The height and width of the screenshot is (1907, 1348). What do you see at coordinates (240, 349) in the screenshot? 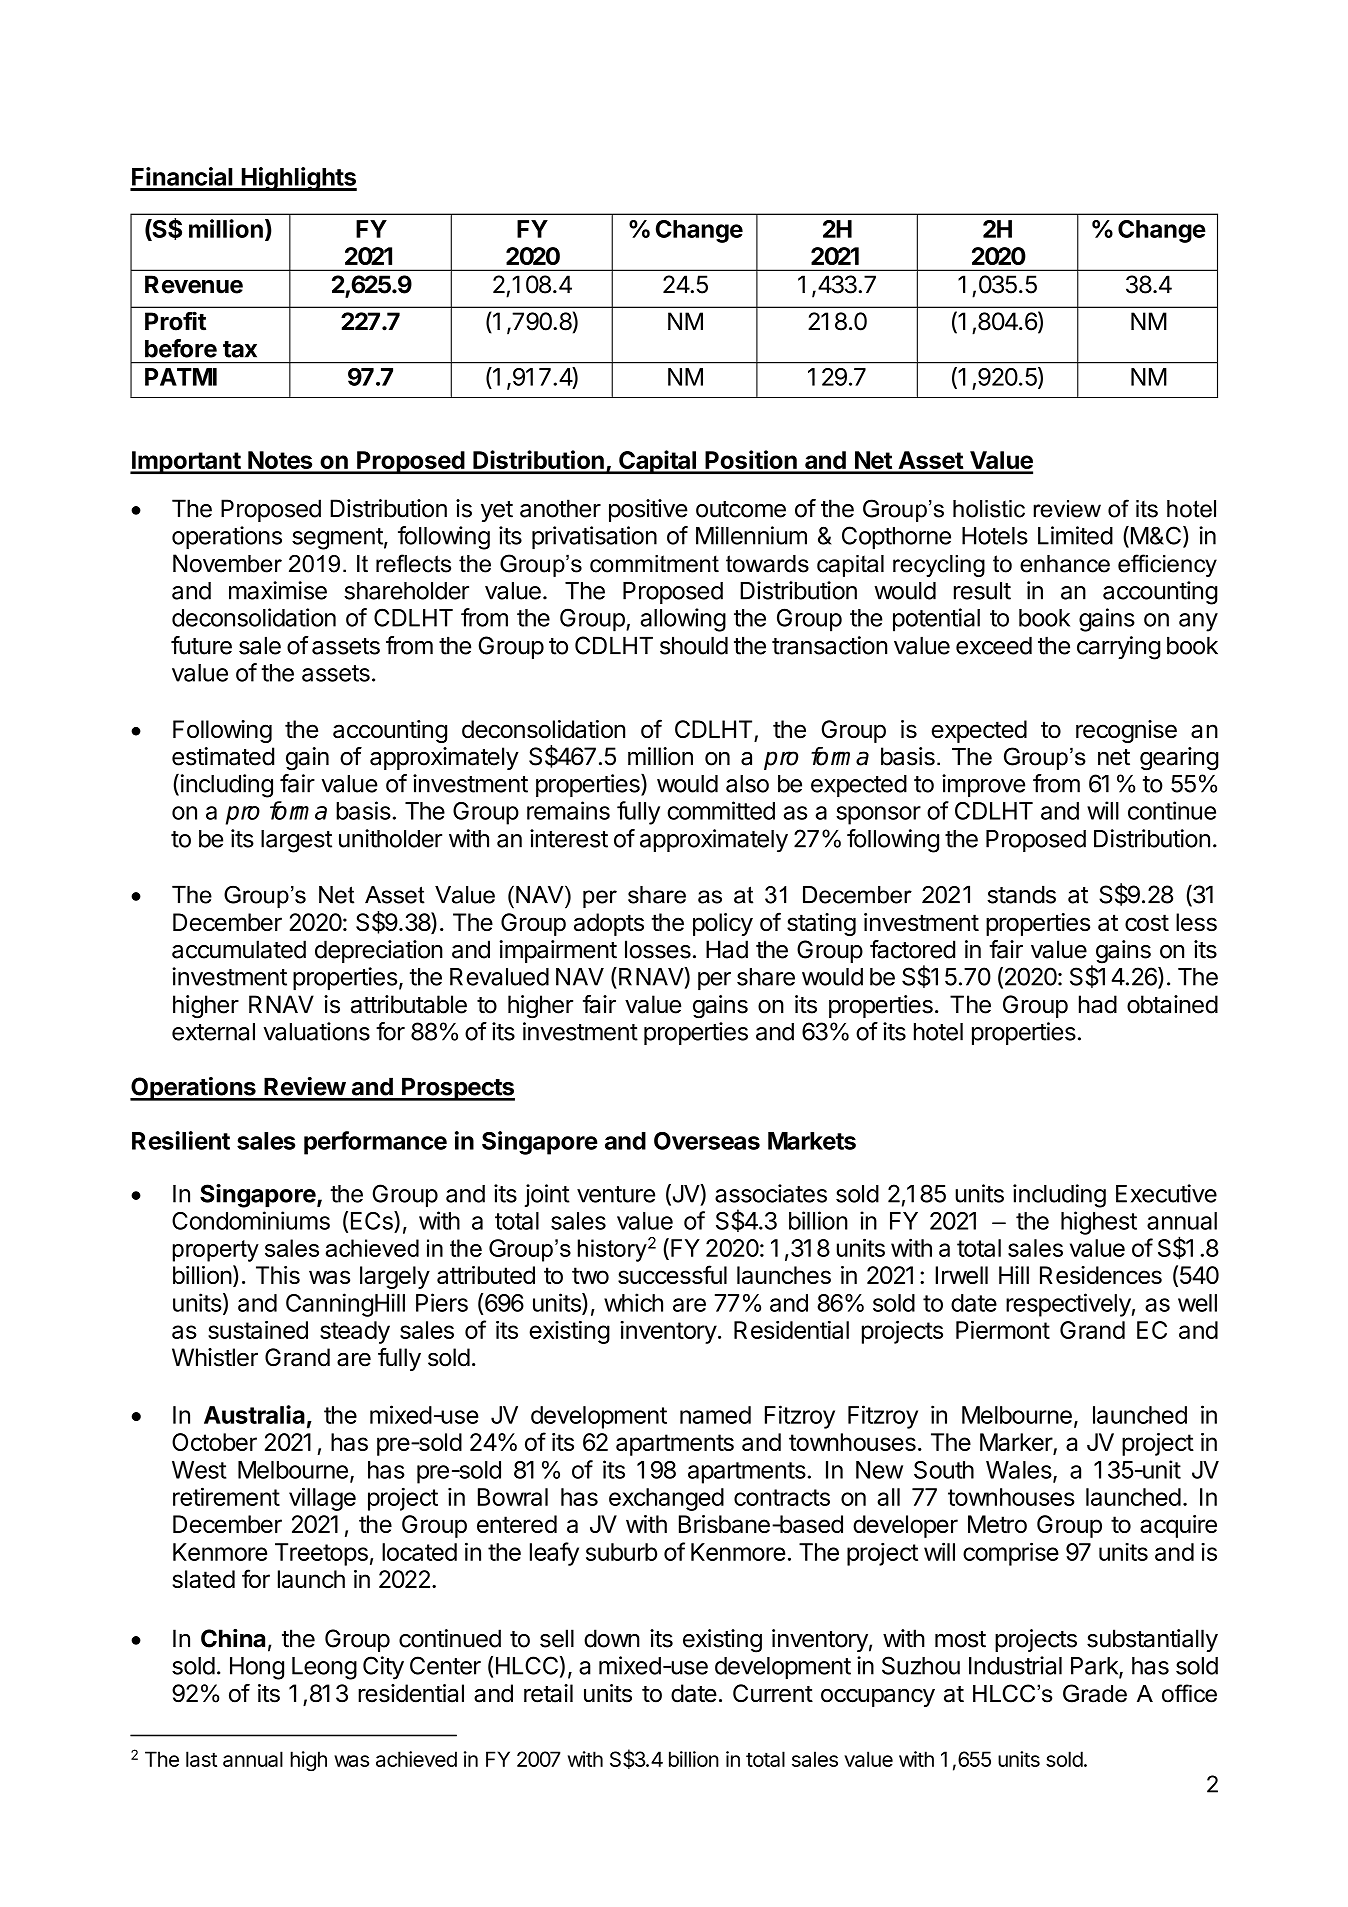
I see `tax` at bounding box center [240, 349].
